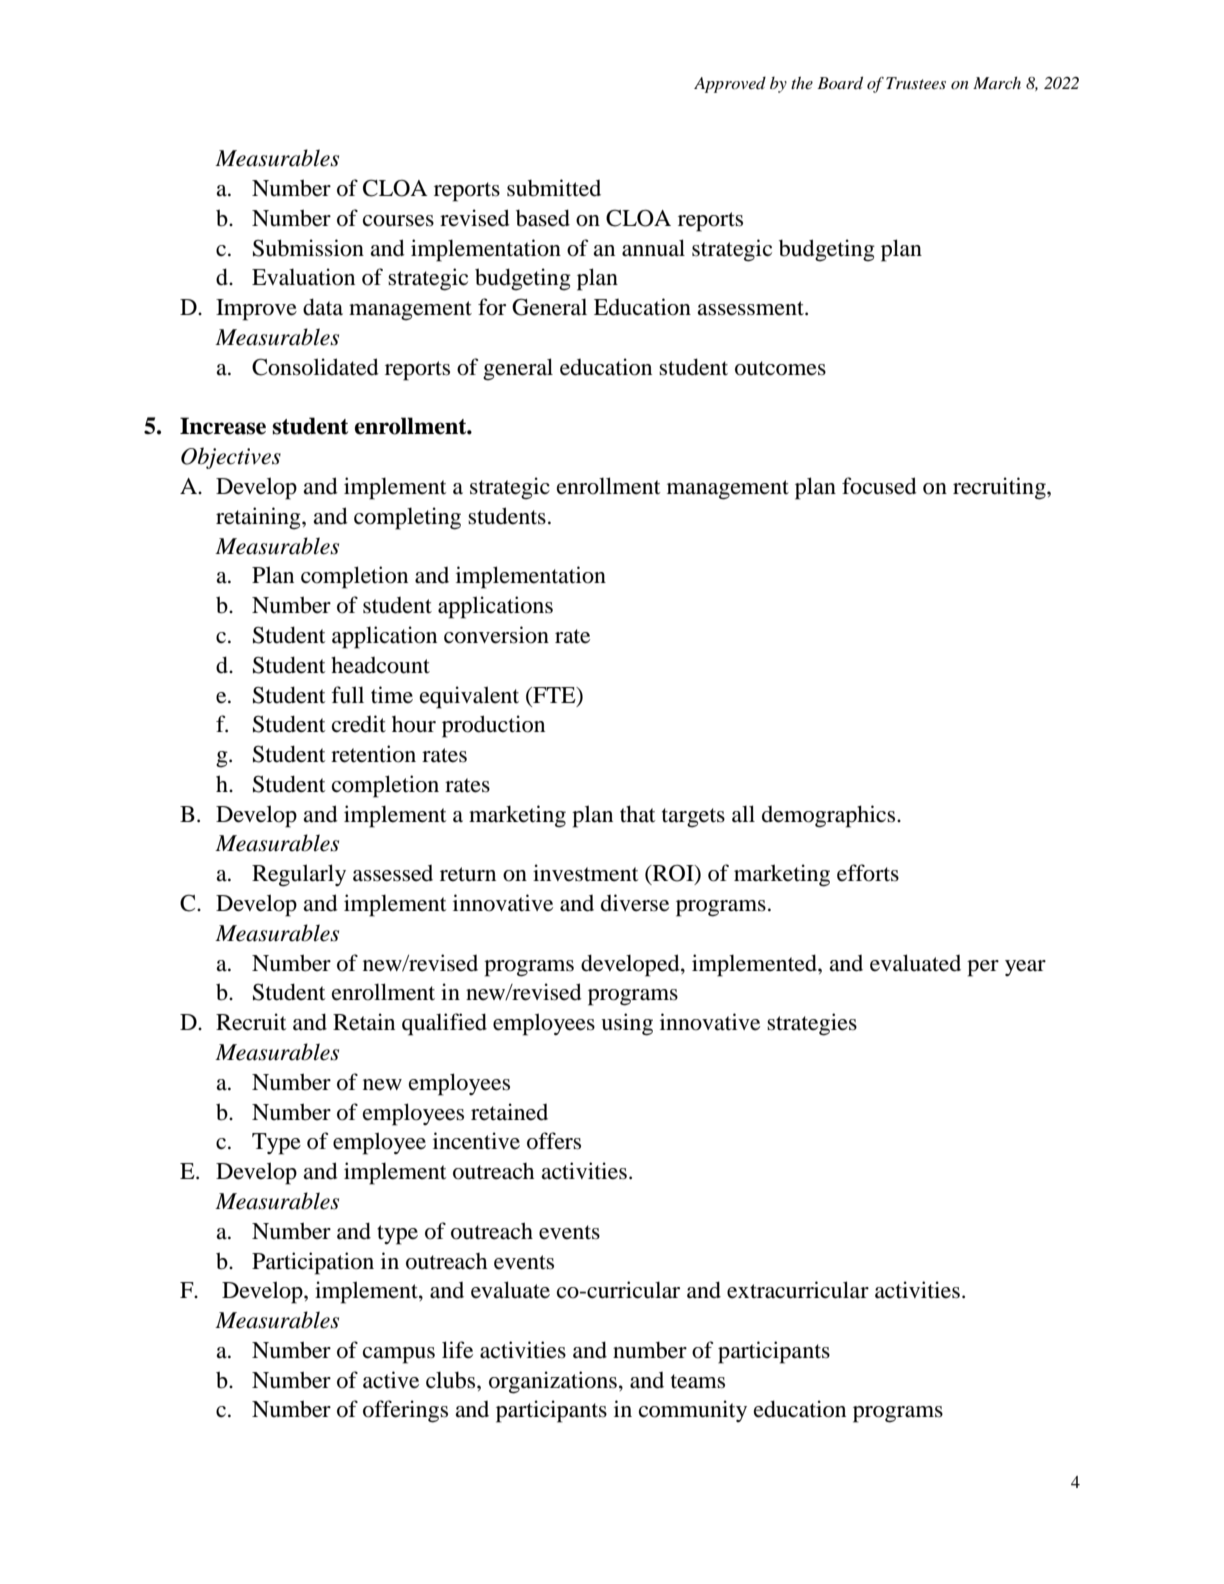  Describe the element at coordinates (983, 968) in the image. I see `per` at that location.
